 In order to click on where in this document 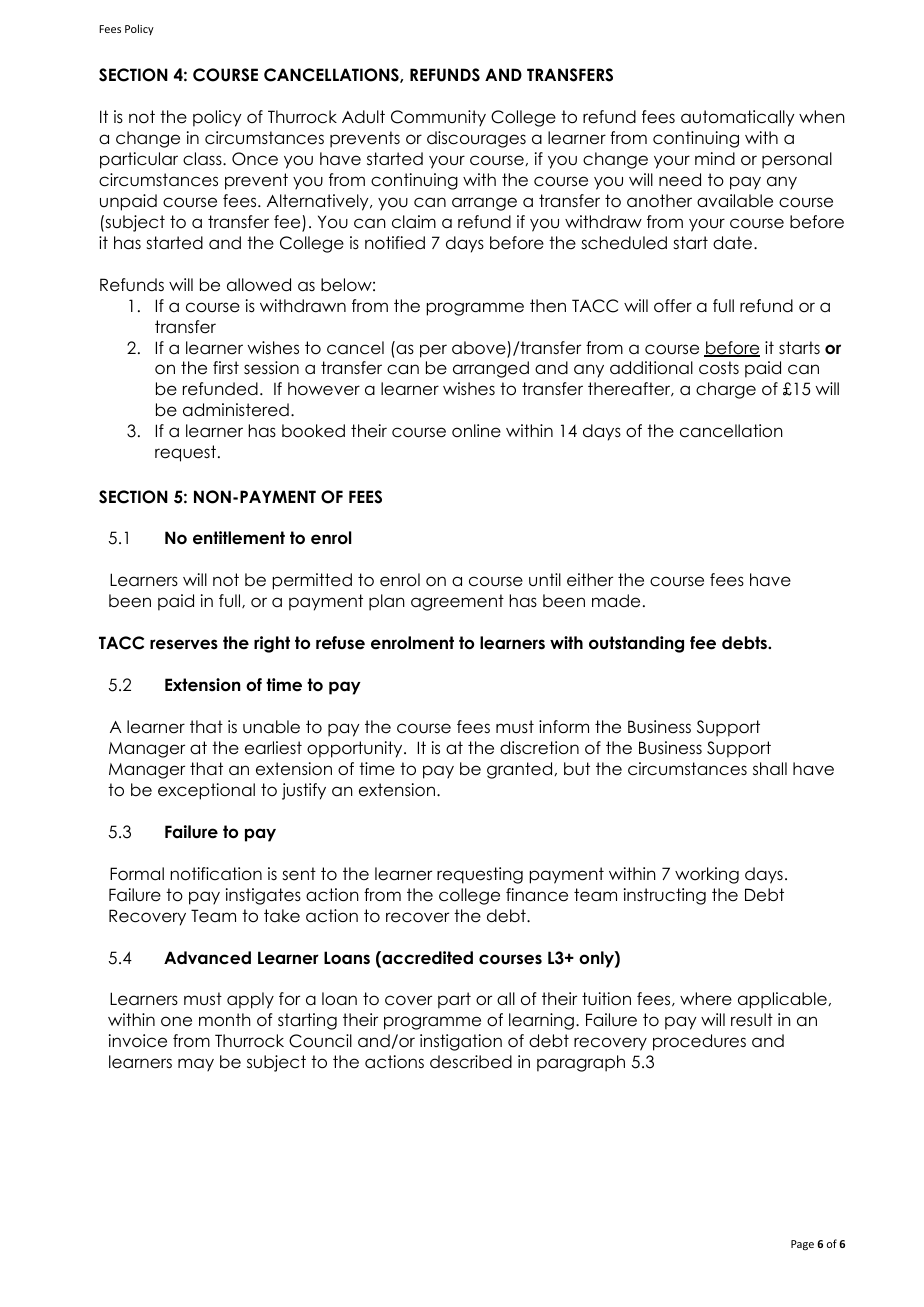, I will do `click(706, 999)`.
